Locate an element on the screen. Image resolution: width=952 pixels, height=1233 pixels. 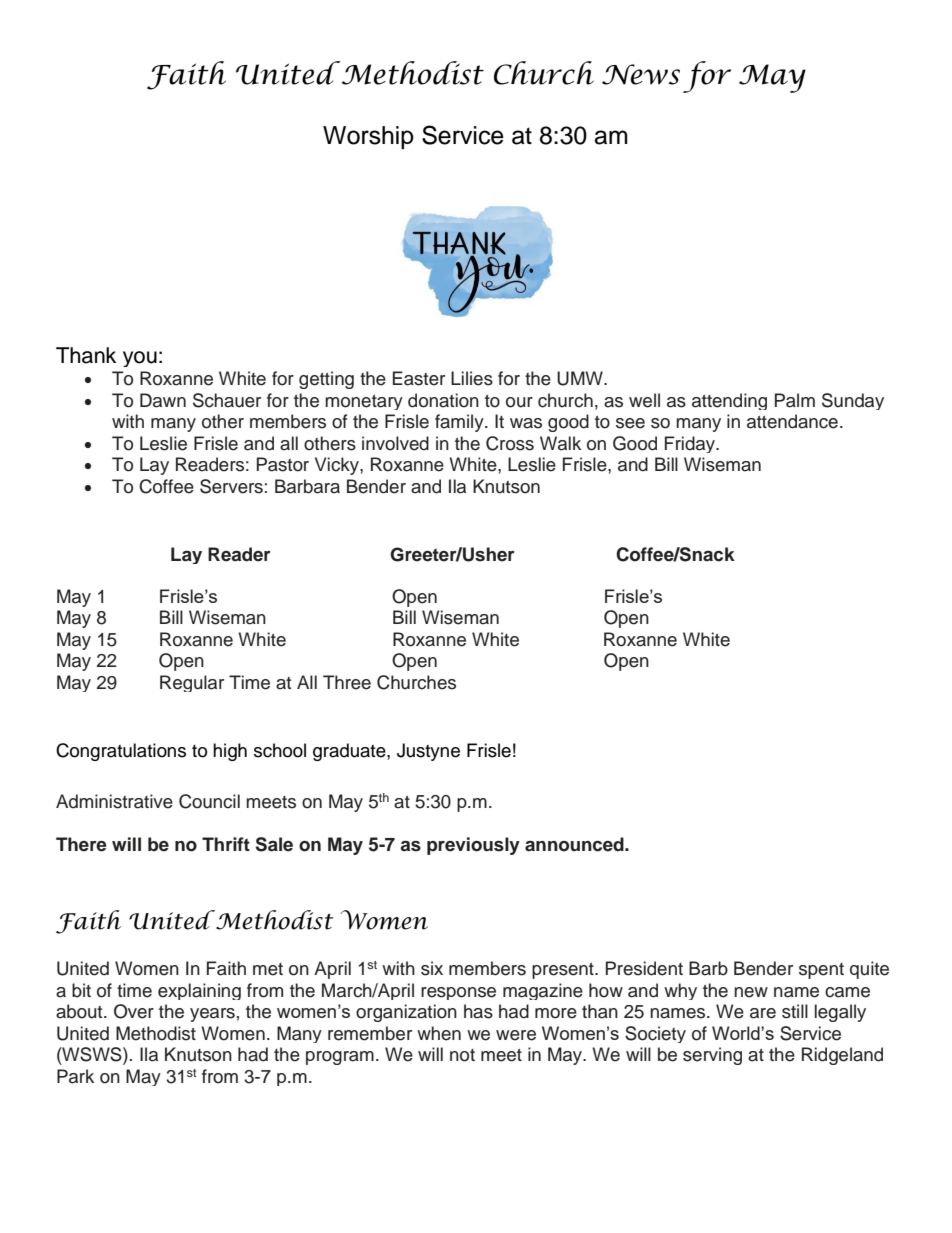
News is located at coordinates (641, 74).
